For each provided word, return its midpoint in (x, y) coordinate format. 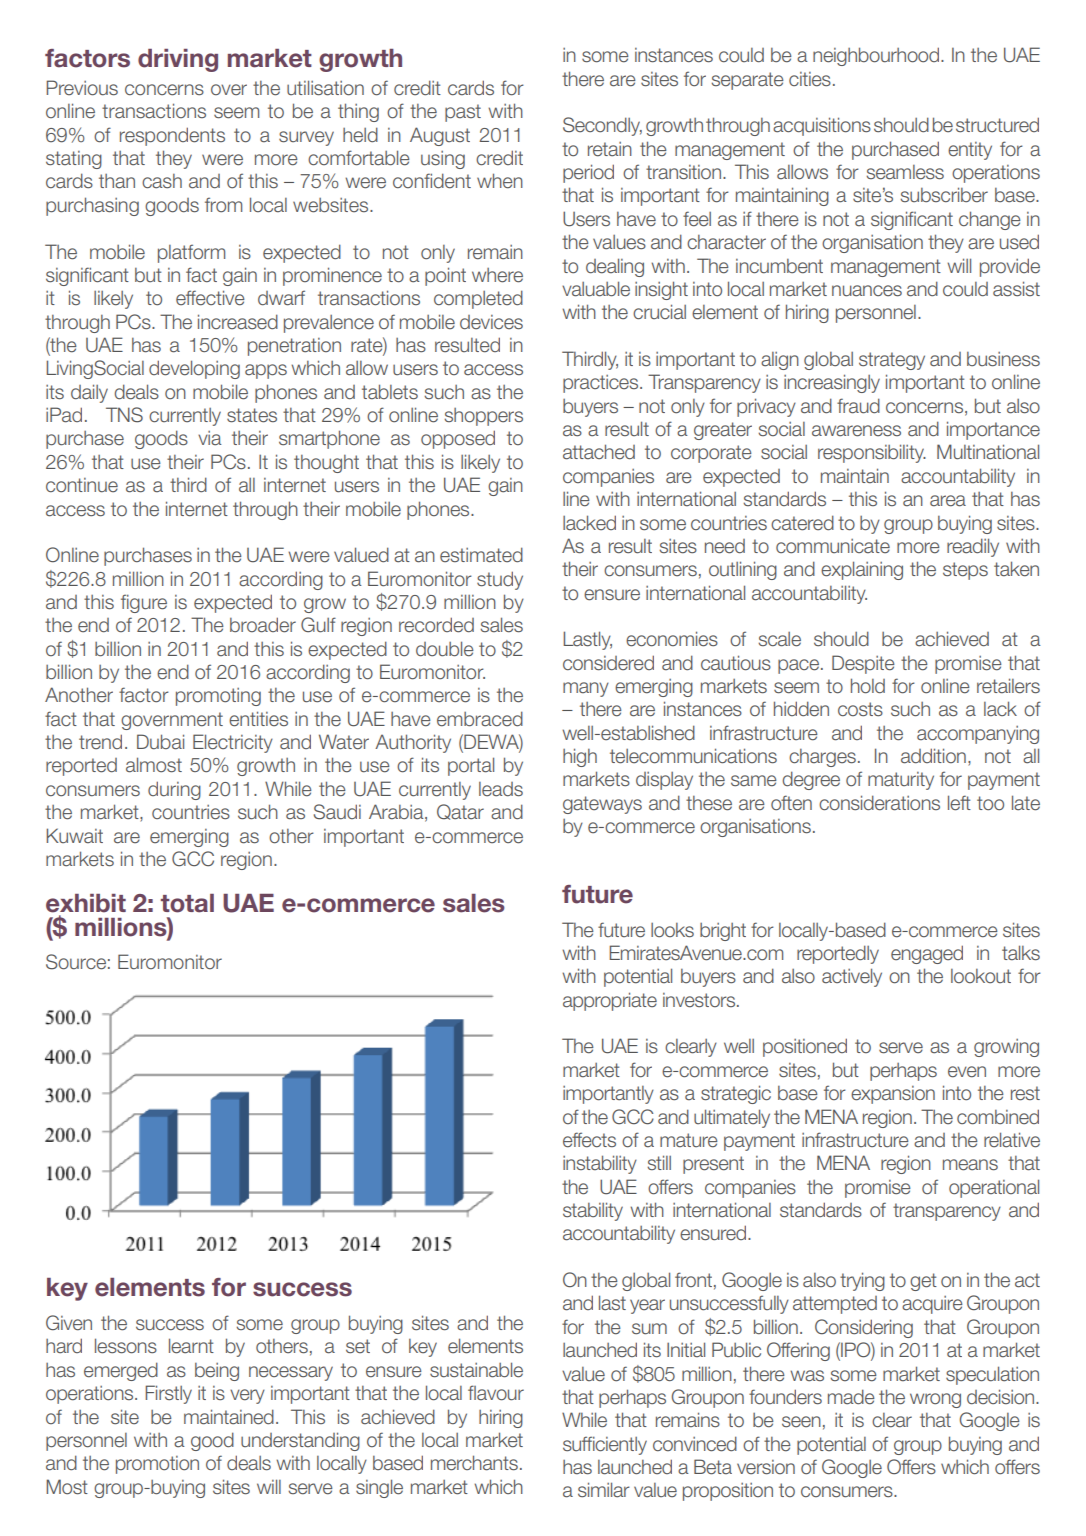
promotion (157, 1465)
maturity (901, 781)
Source (76, 962)
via (210, 438)
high (580, 757)
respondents (172, 136)
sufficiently (605, 1445)
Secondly (602, 126)
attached (599, 452)
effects (589, 1140)
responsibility (872, 453)
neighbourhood (877, 56)
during (174, 790)
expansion (893, 1095)
